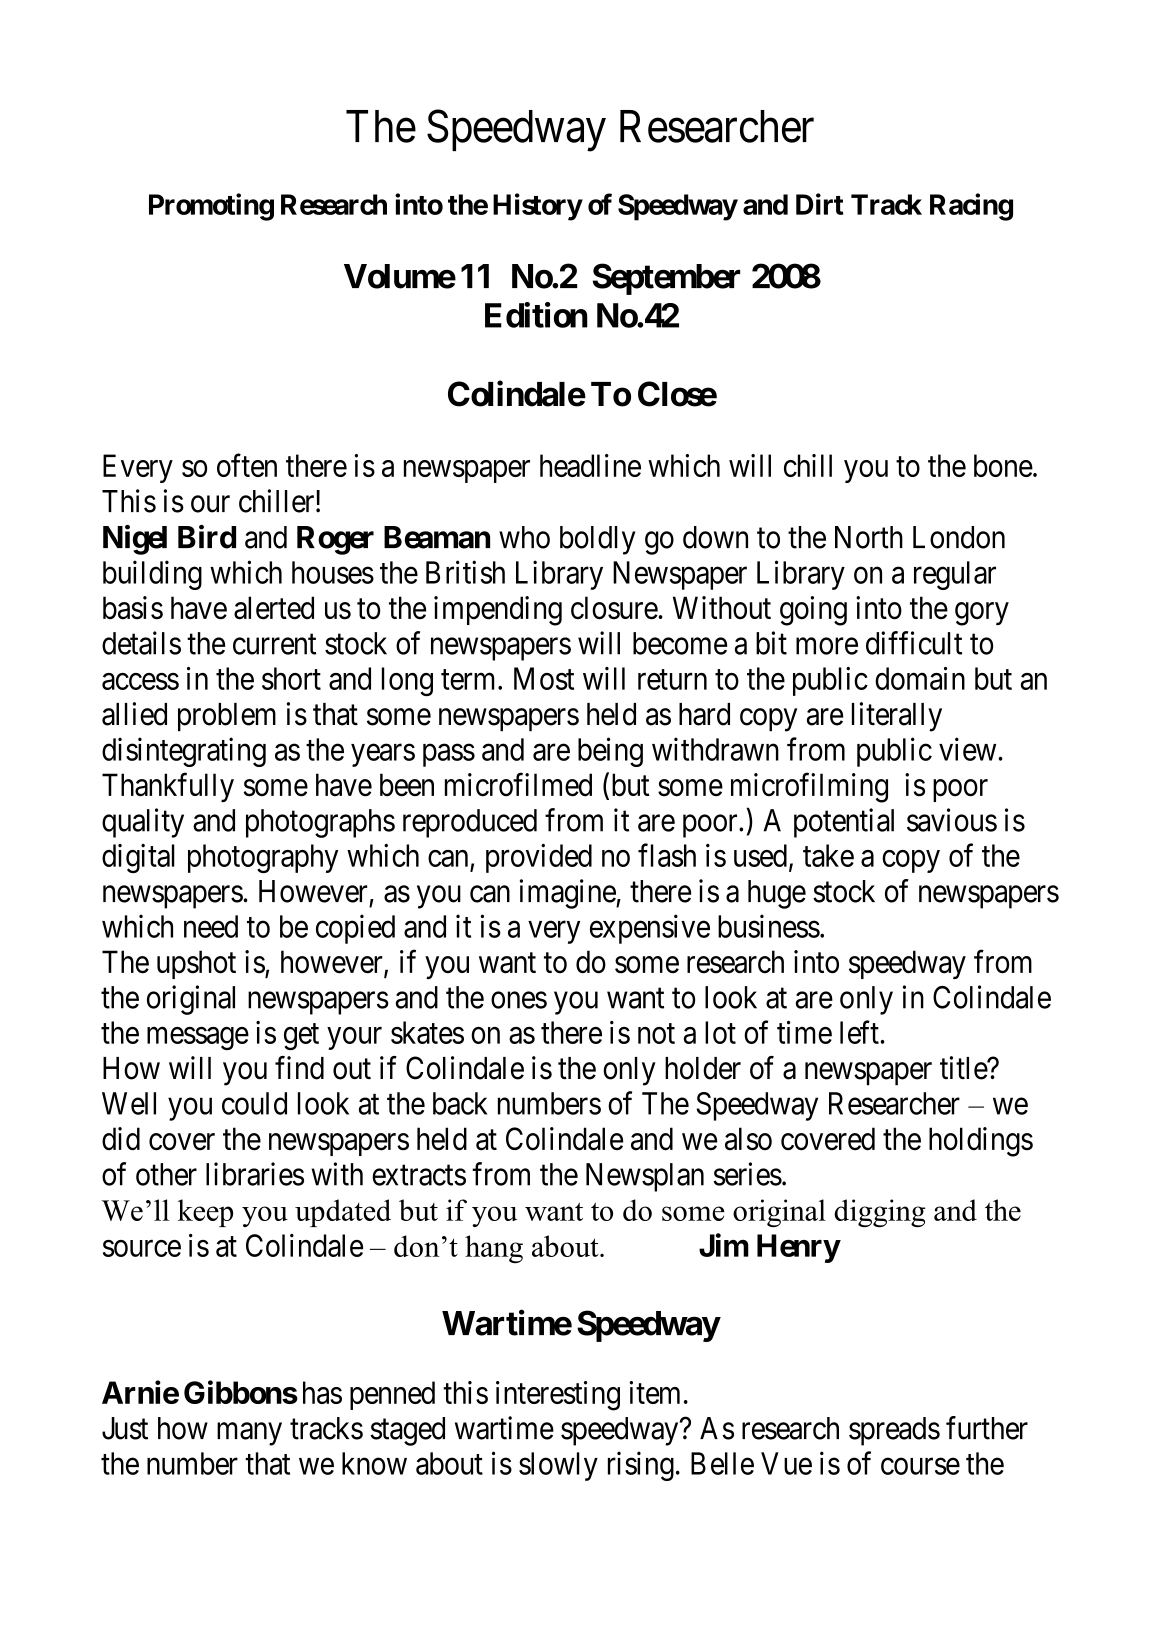 The width and height of the screenshot is (1160, 1646). I want to click on provided, so click(539, 858).
